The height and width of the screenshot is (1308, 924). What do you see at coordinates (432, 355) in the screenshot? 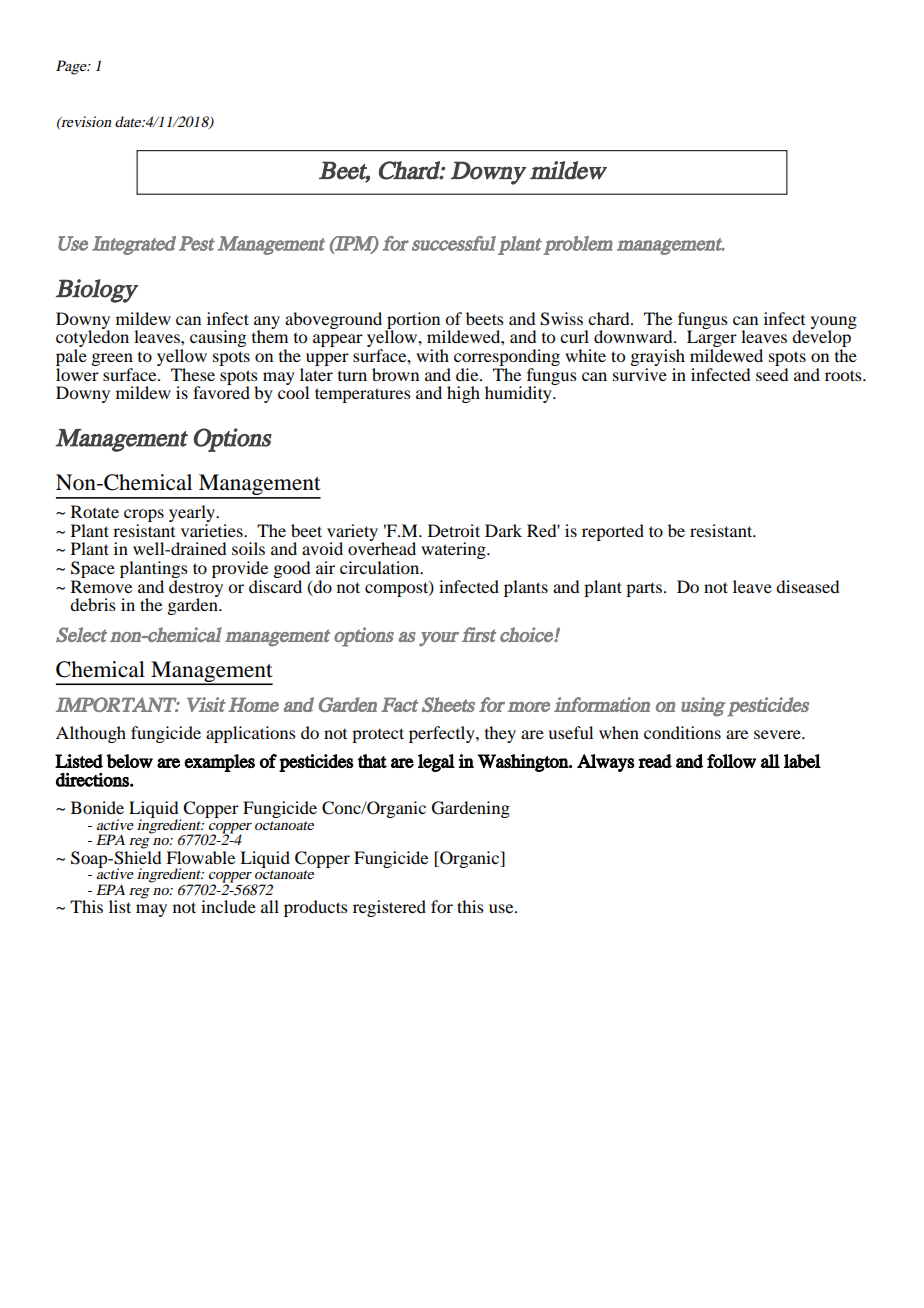
I see `with` at bounding box center [432, 355].
